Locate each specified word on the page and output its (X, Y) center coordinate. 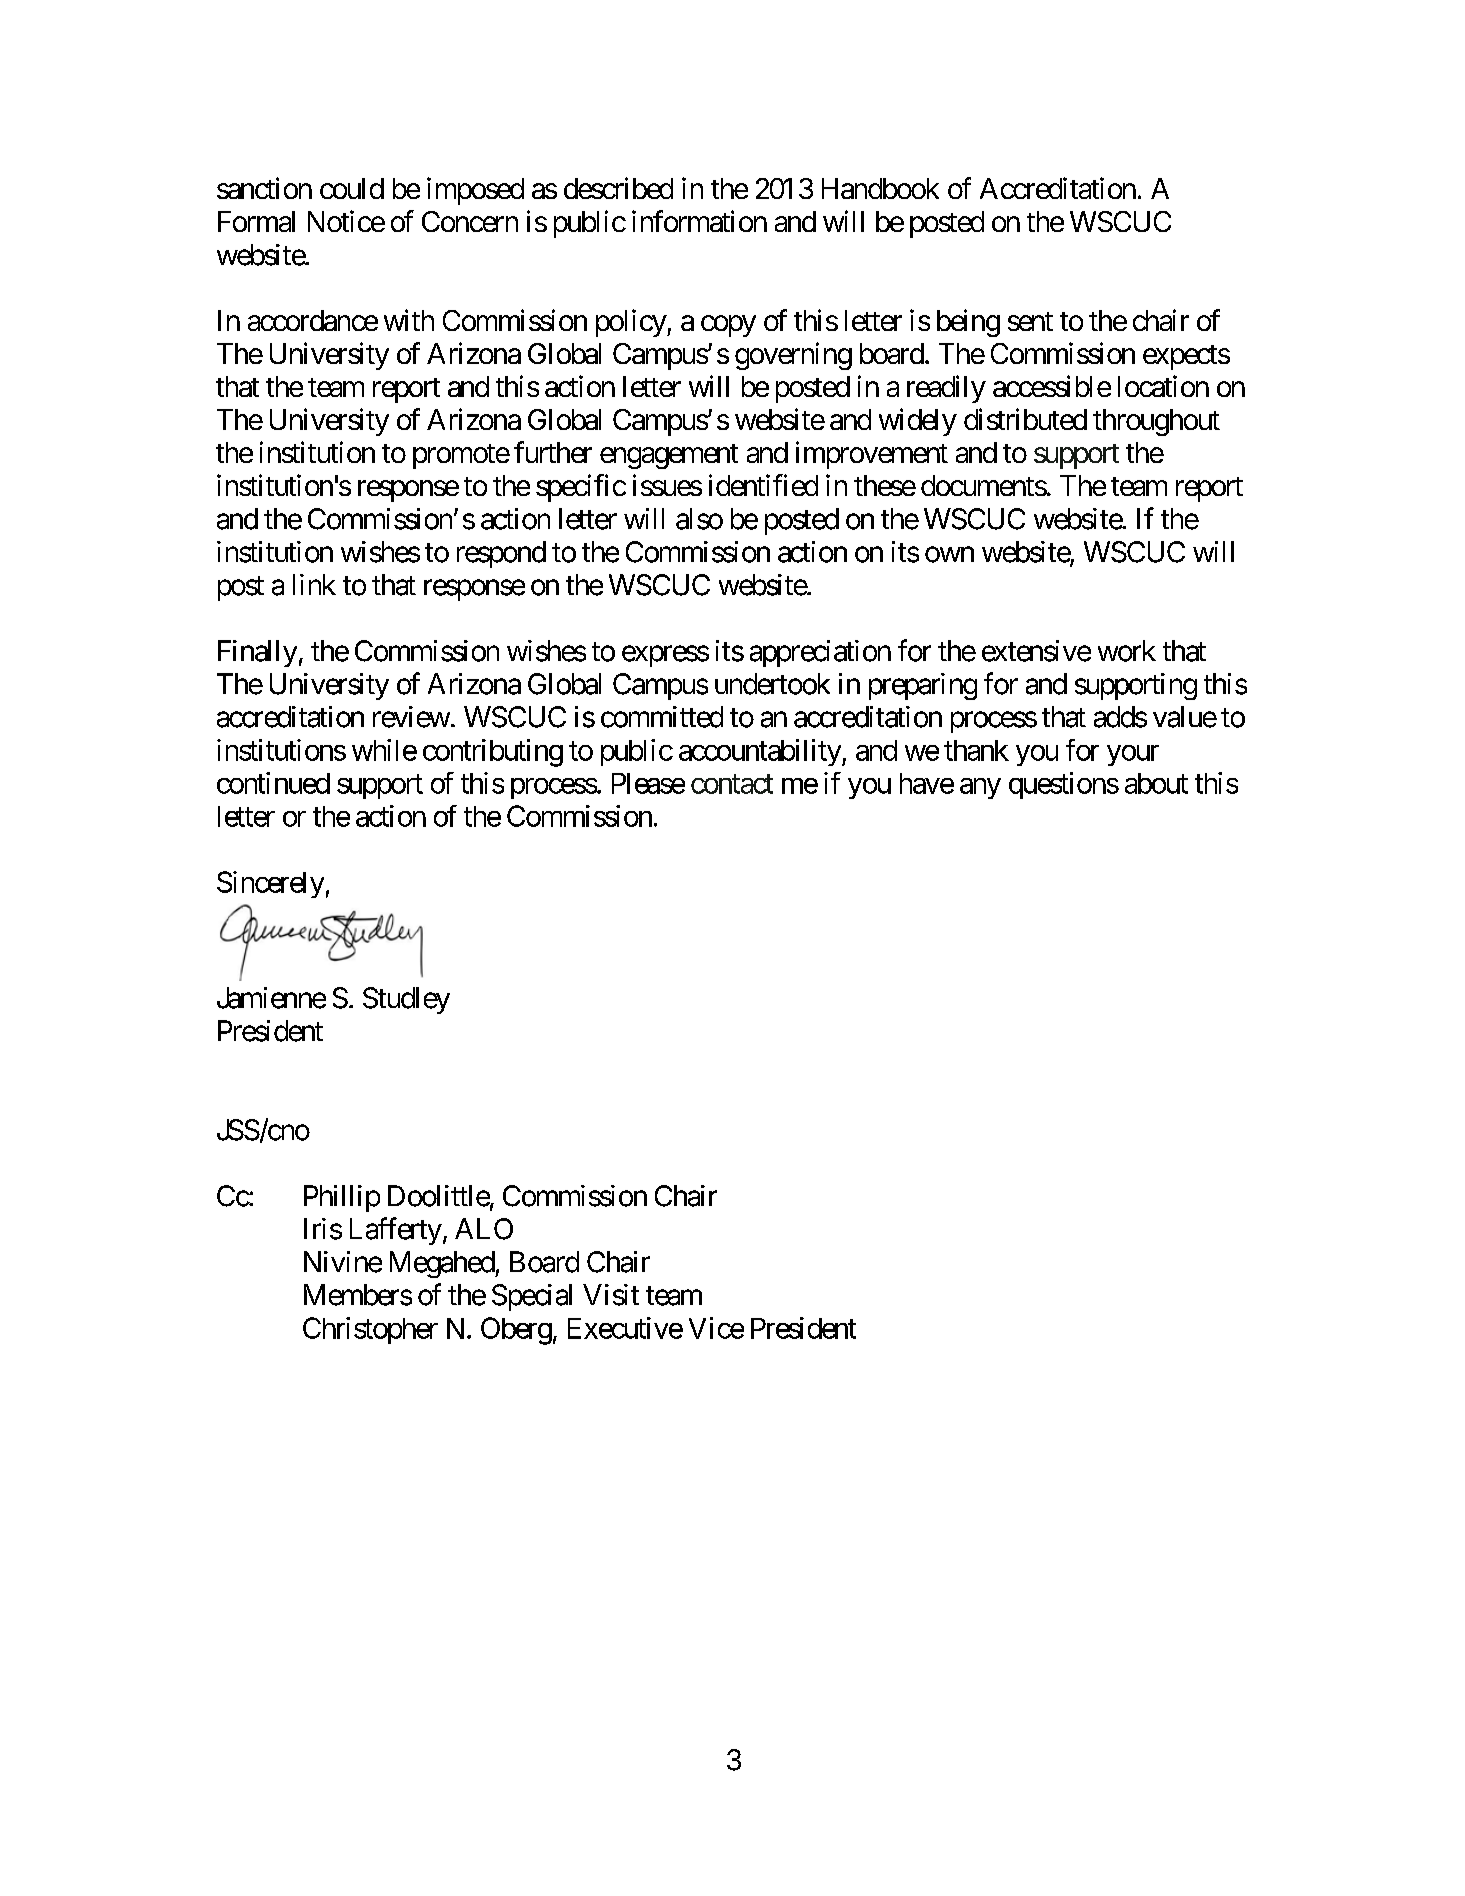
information (699, 221)
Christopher (370, 1330)
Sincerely (270, 884)
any (980, 788)
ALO (484, 1229)
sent (1030, 321)
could (352, 188)
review (411, 717)
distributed (1025, 419)
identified (763, 485)
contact (732, 784)
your (1133, 755)
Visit (611, 1295)
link (314, 584)
